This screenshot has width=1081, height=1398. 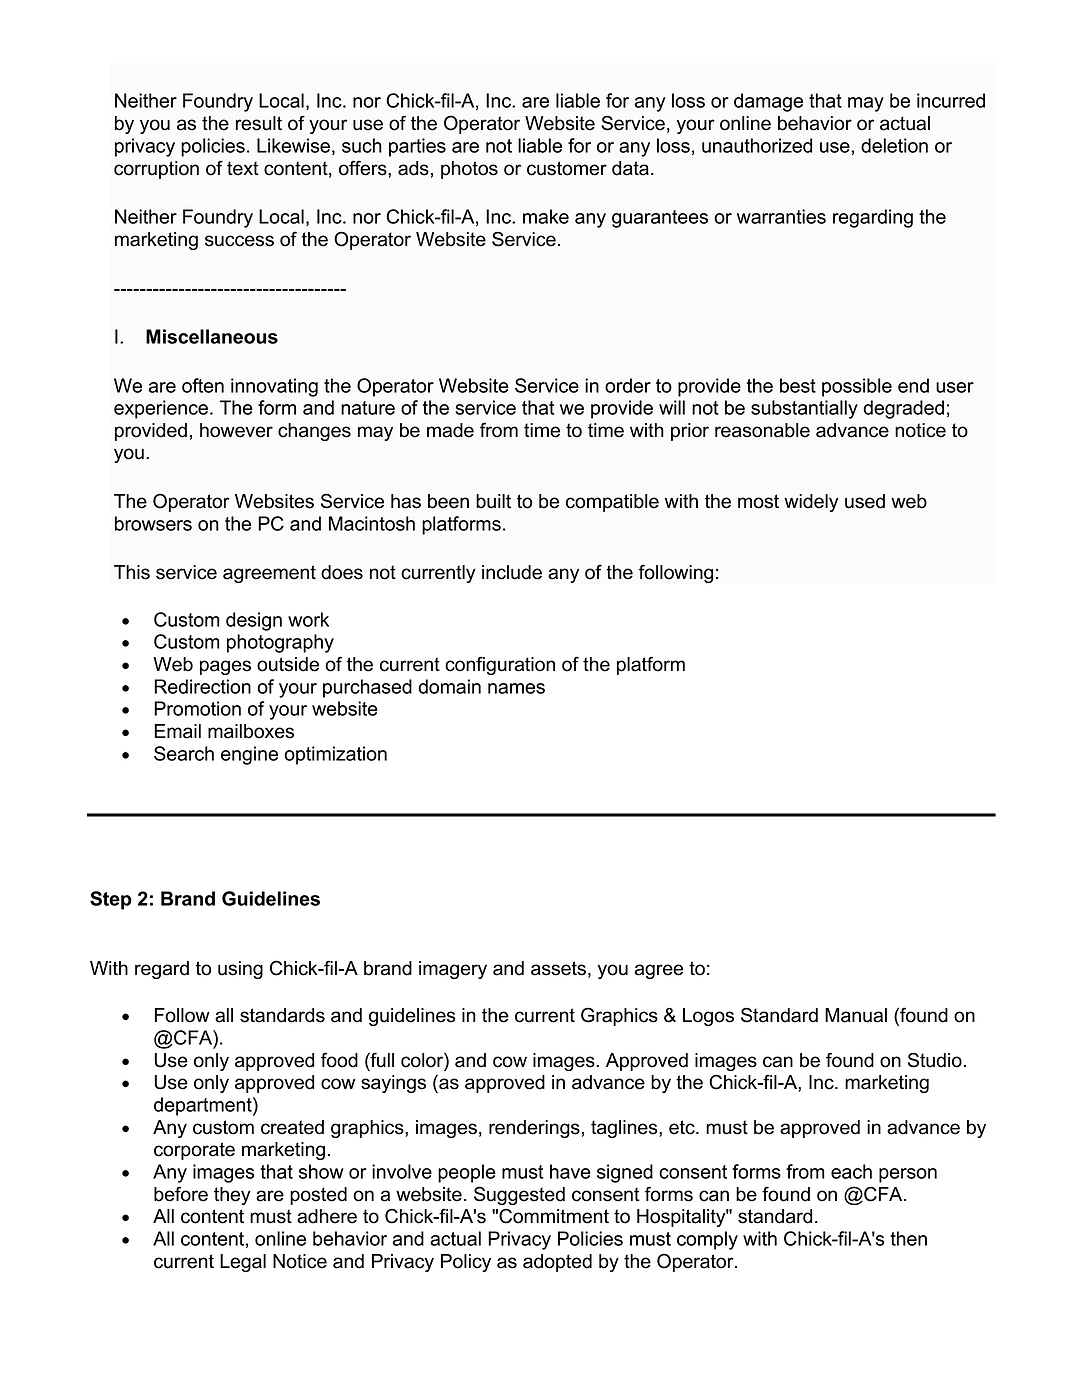 What do you see at coordinates (203, 385) in the screenshot?
I see `often` at bounding box center [203, 385].
